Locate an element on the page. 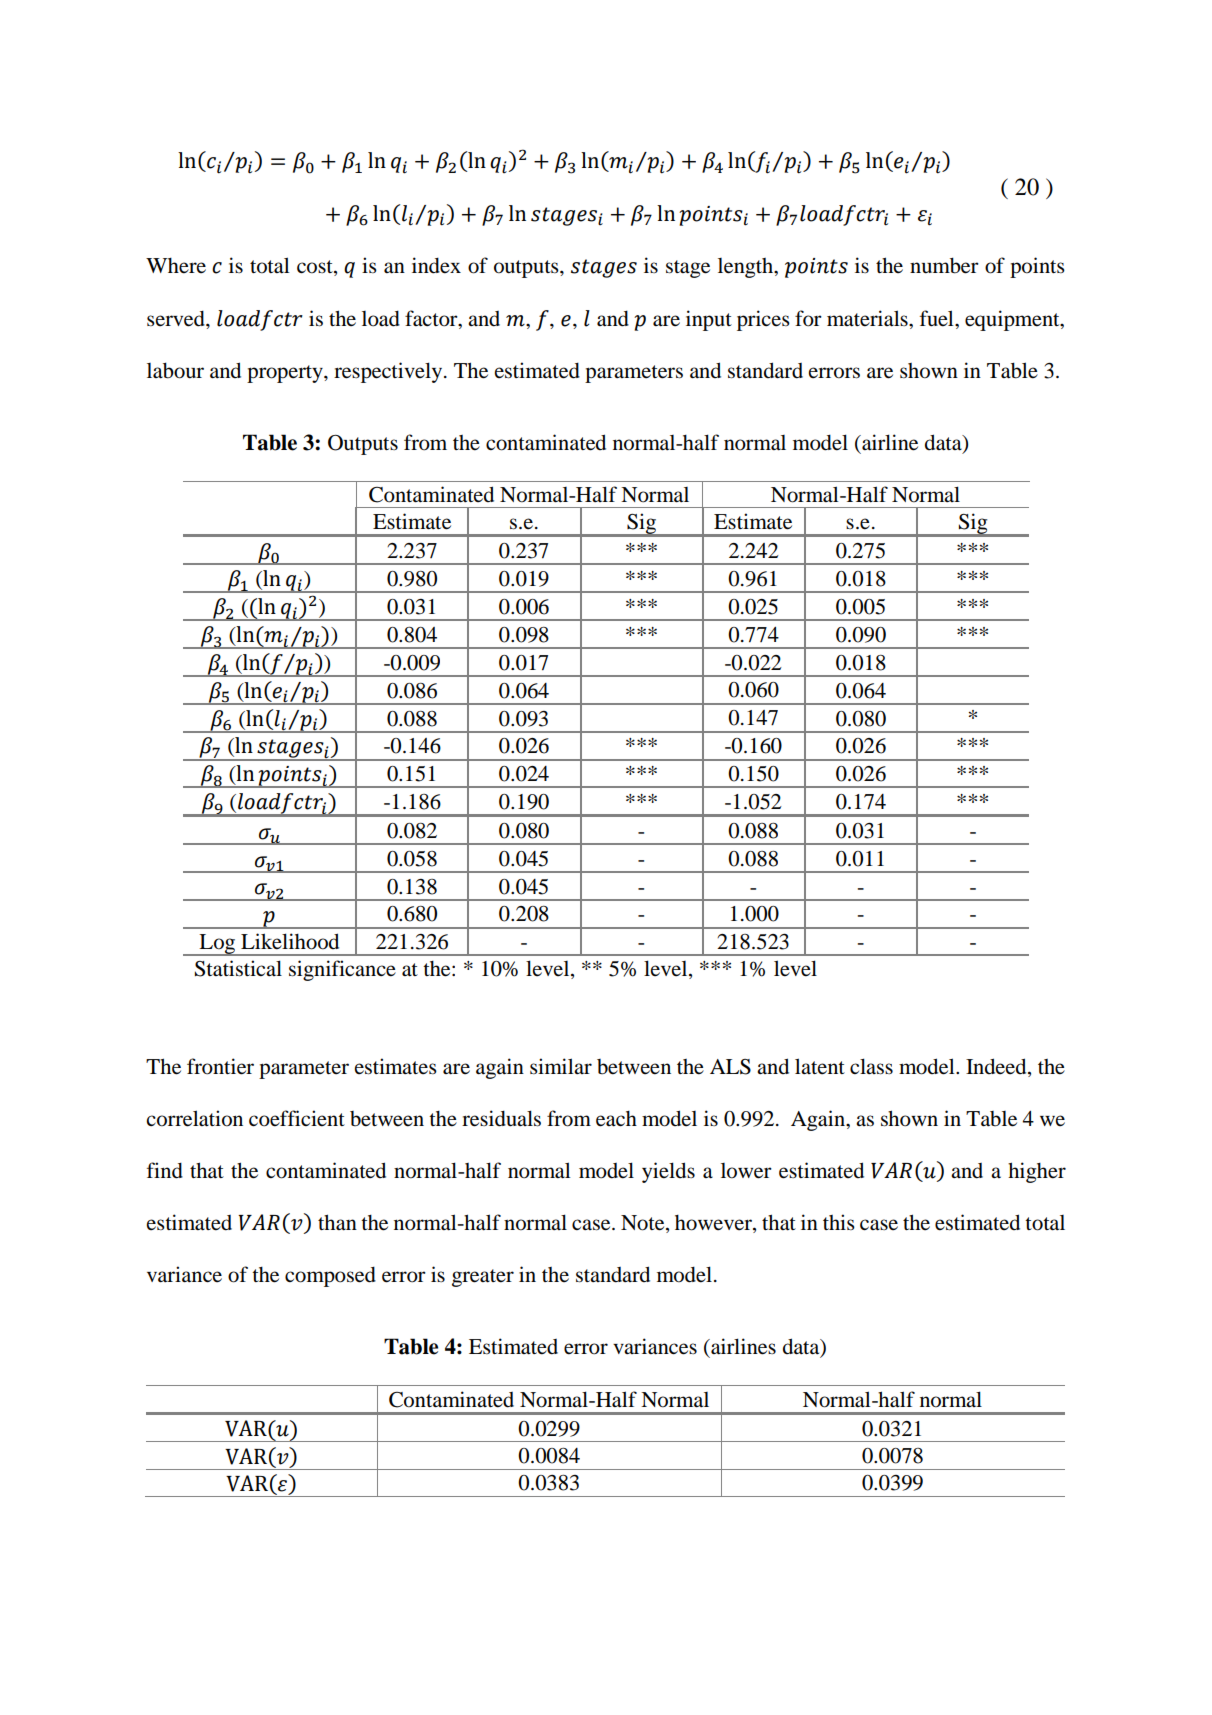  fuel is located at coordinates (938, 318).
